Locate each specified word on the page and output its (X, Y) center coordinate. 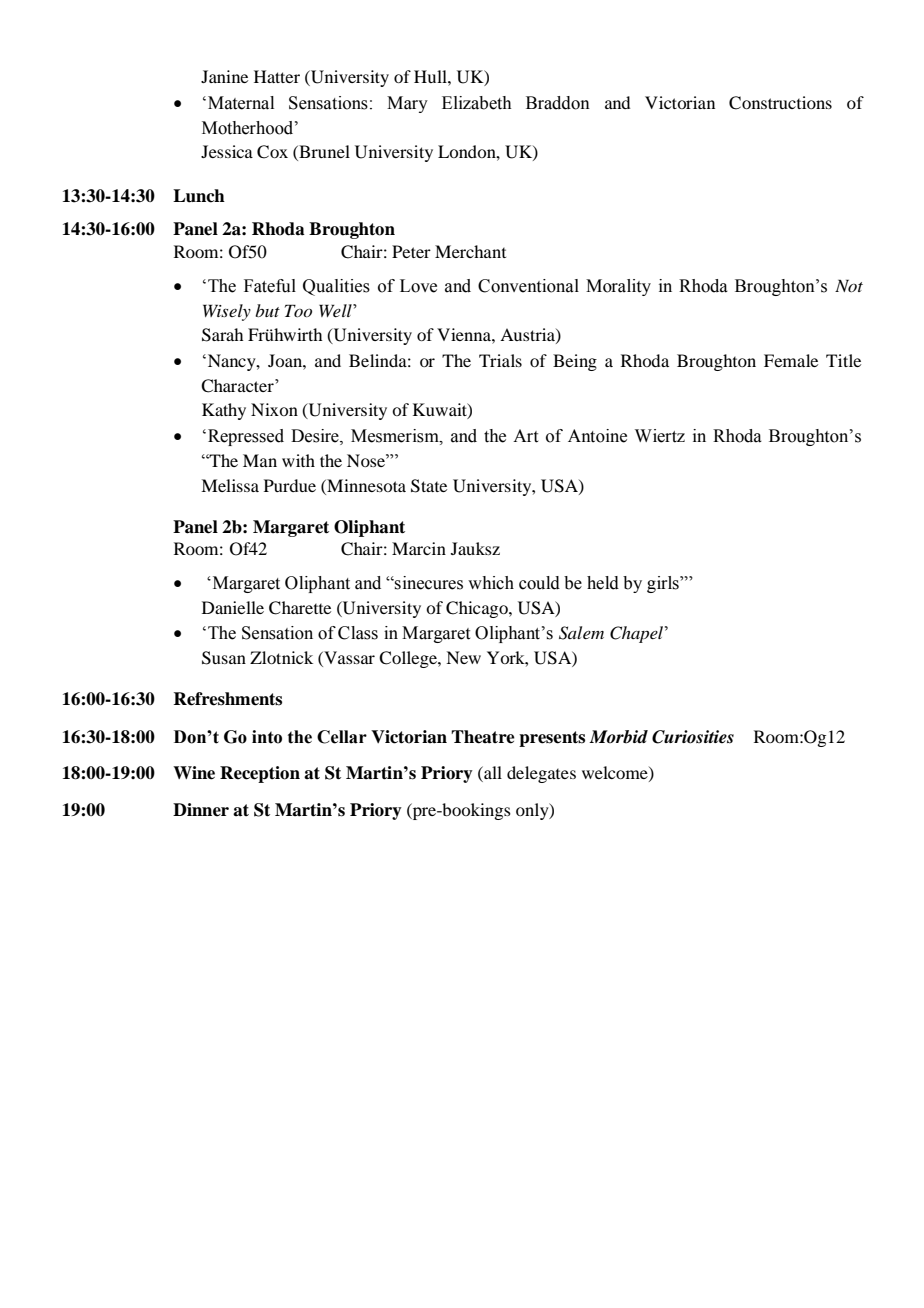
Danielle (233, 607)
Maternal (241, 103)
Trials (500, 360)
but (267, 310)
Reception (260, 774)
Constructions (780, 103)
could (539, 583)
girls (664, 584)
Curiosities (693, 737)
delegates (541, 774)
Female (791, 360)
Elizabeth (477, 103)
